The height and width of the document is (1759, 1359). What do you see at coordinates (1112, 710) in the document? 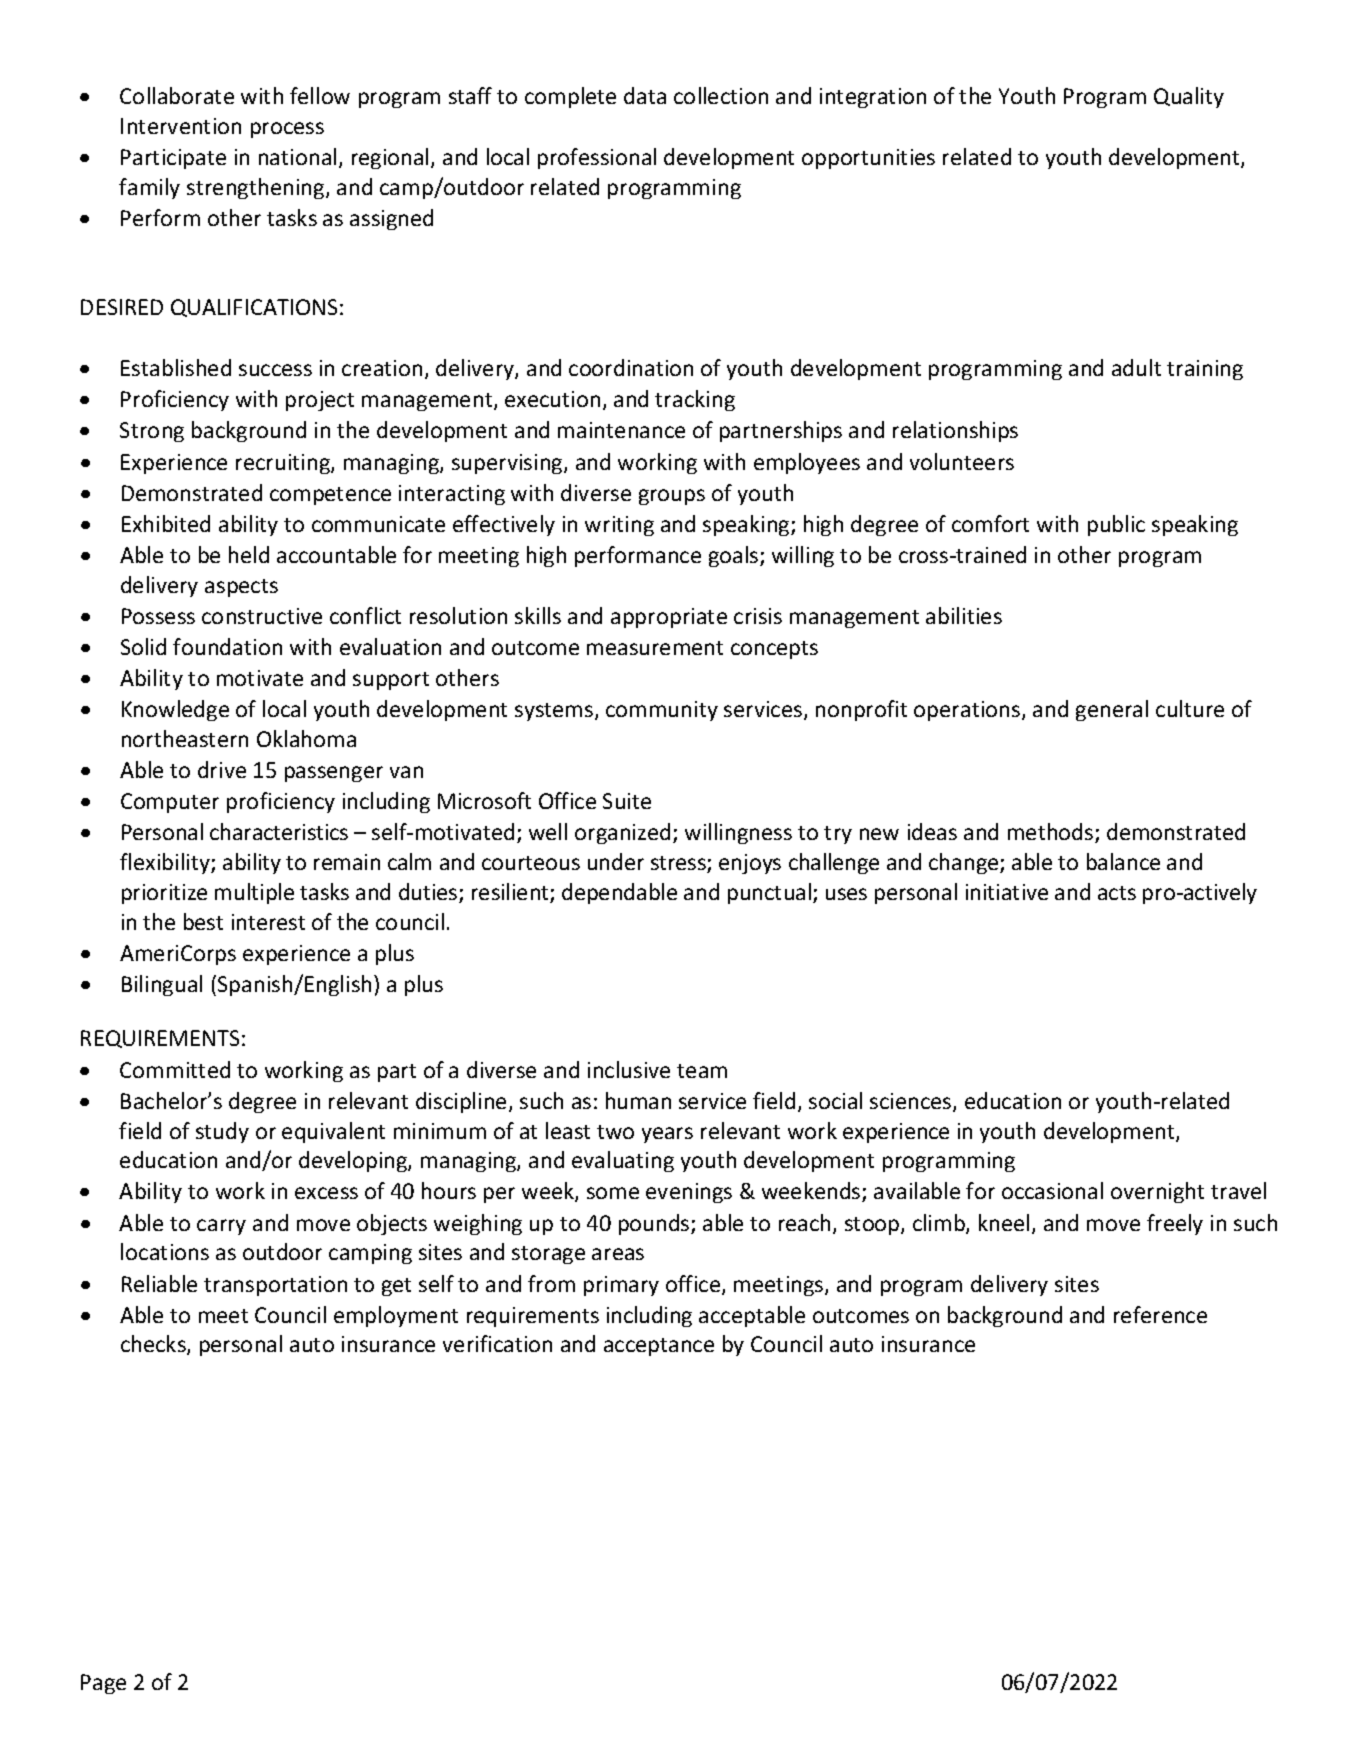
I see `general` at bounding box center [1112, 710].
